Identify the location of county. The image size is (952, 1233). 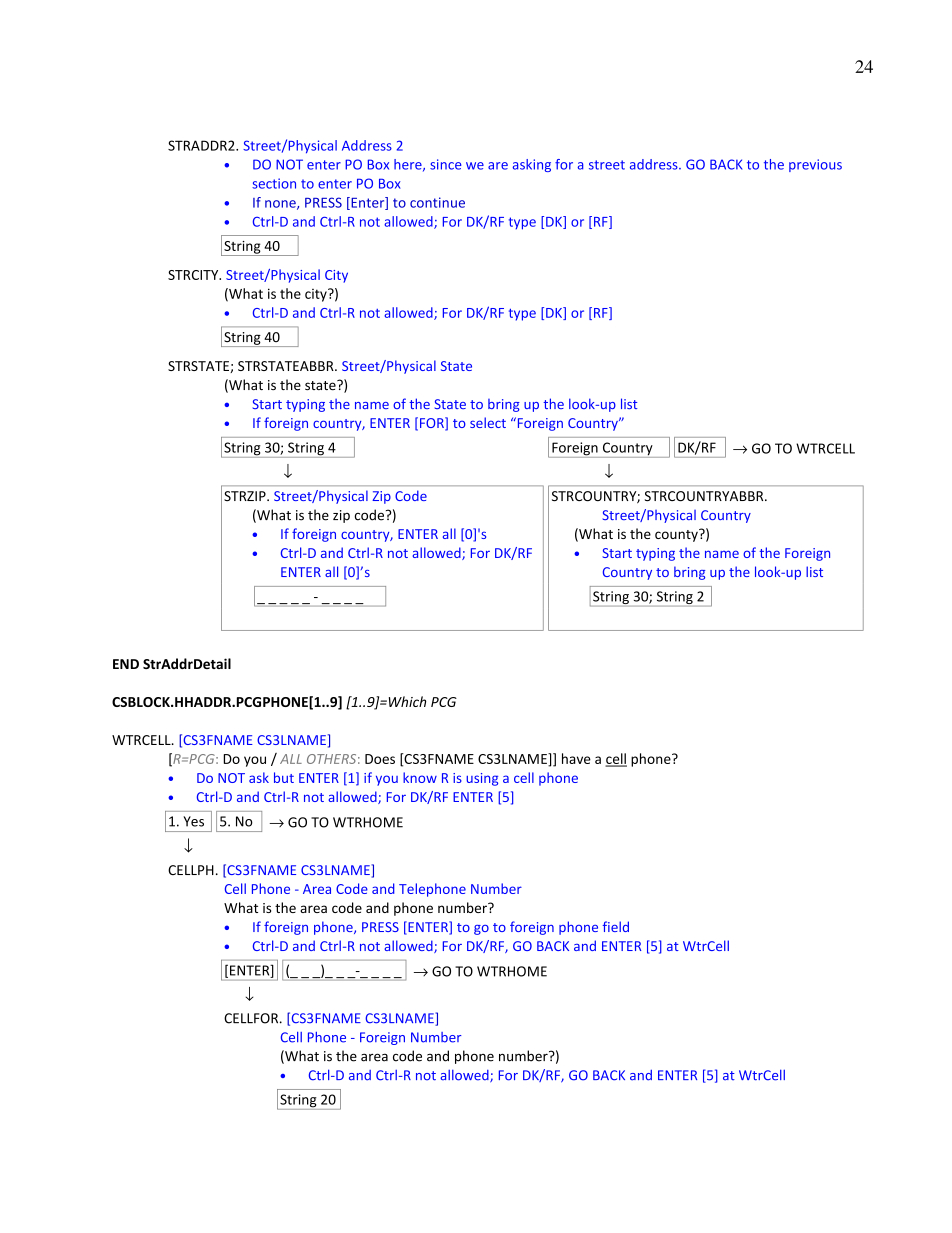
(677, 535).
